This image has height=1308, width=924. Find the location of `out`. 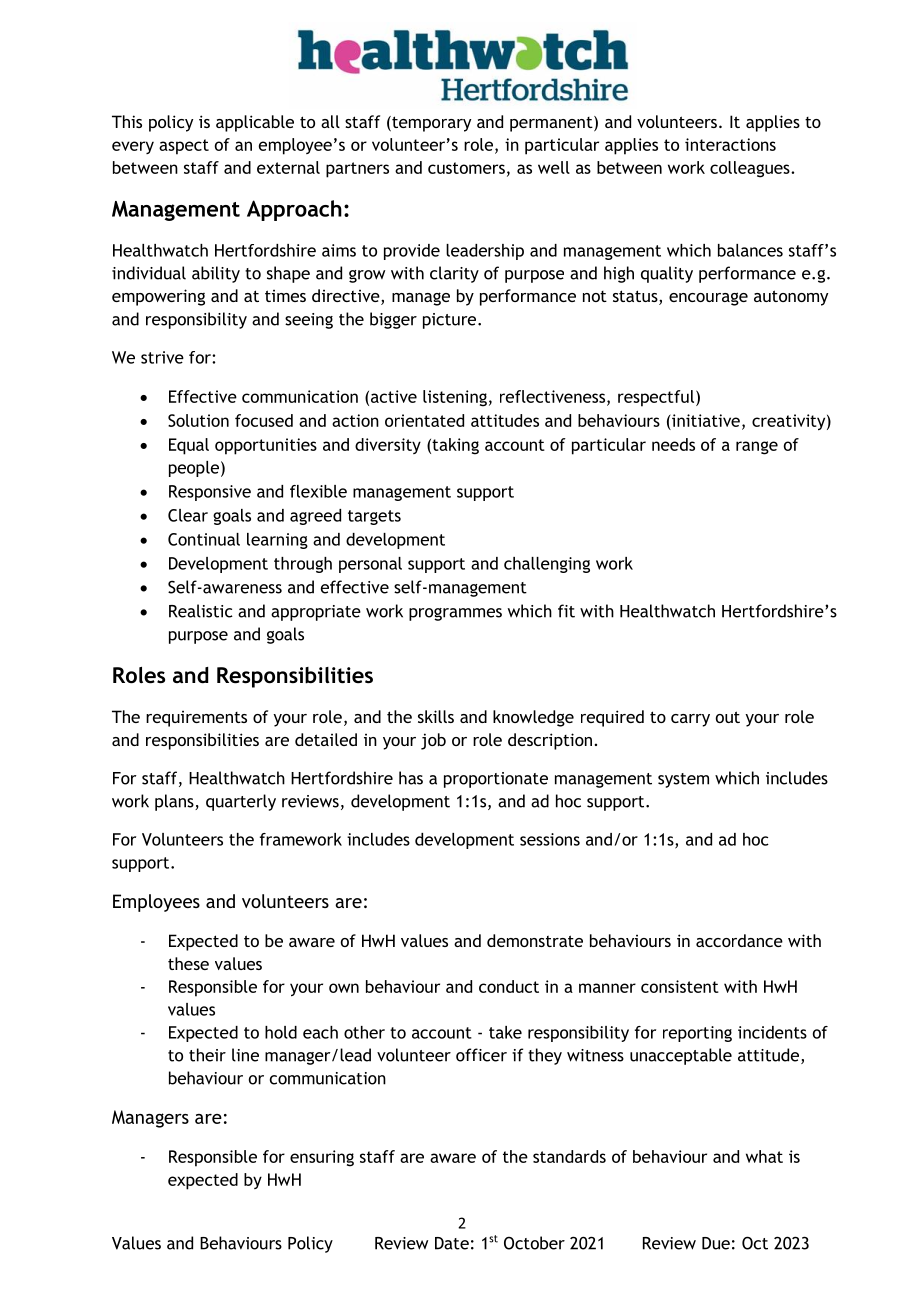

out is located at coordinates (728, 717).
